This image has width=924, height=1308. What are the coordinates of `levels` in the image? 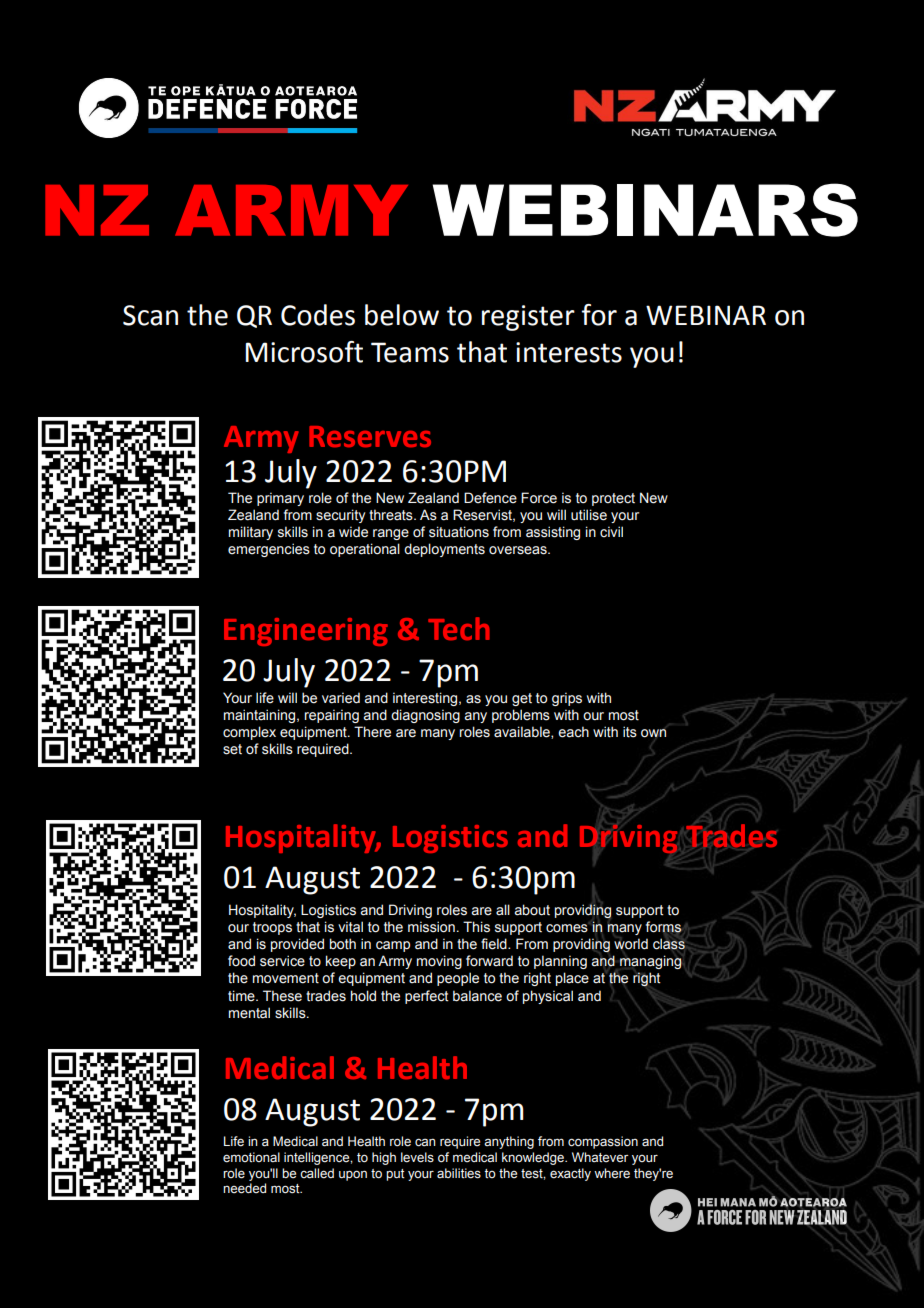 It's located at (417, 1157).
